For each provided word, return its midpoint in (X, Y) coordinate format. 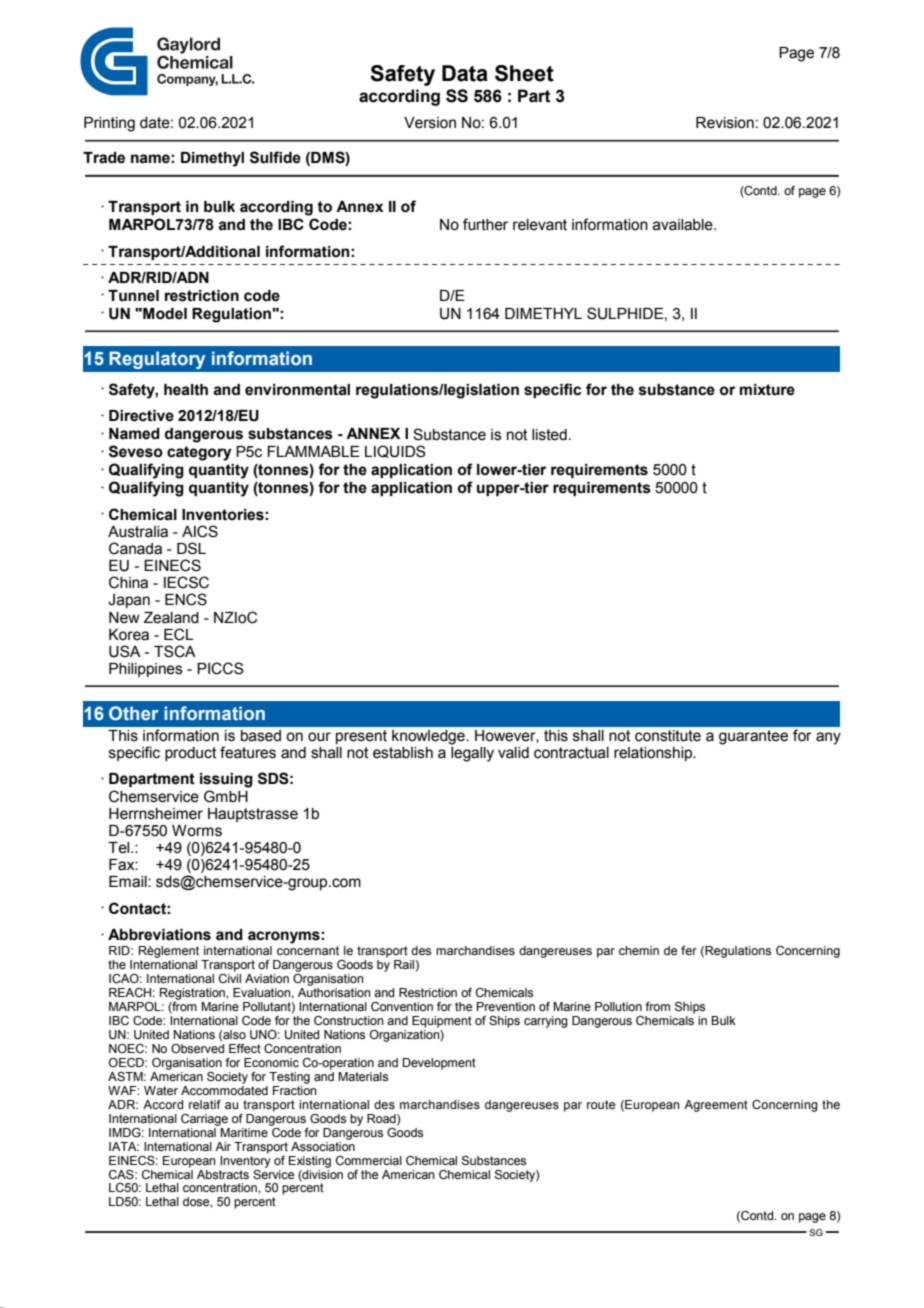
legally (472, 753)
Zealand (171, 618)
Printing (109, 124)
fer (689, 950)
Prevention (506, 1006)
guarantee (753, 737)
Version (430, 123)
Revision (725, 123)
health (186, 390)
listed (549, 435)
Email (129, 882)
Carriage (204, 1120)
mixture (767, 390)
